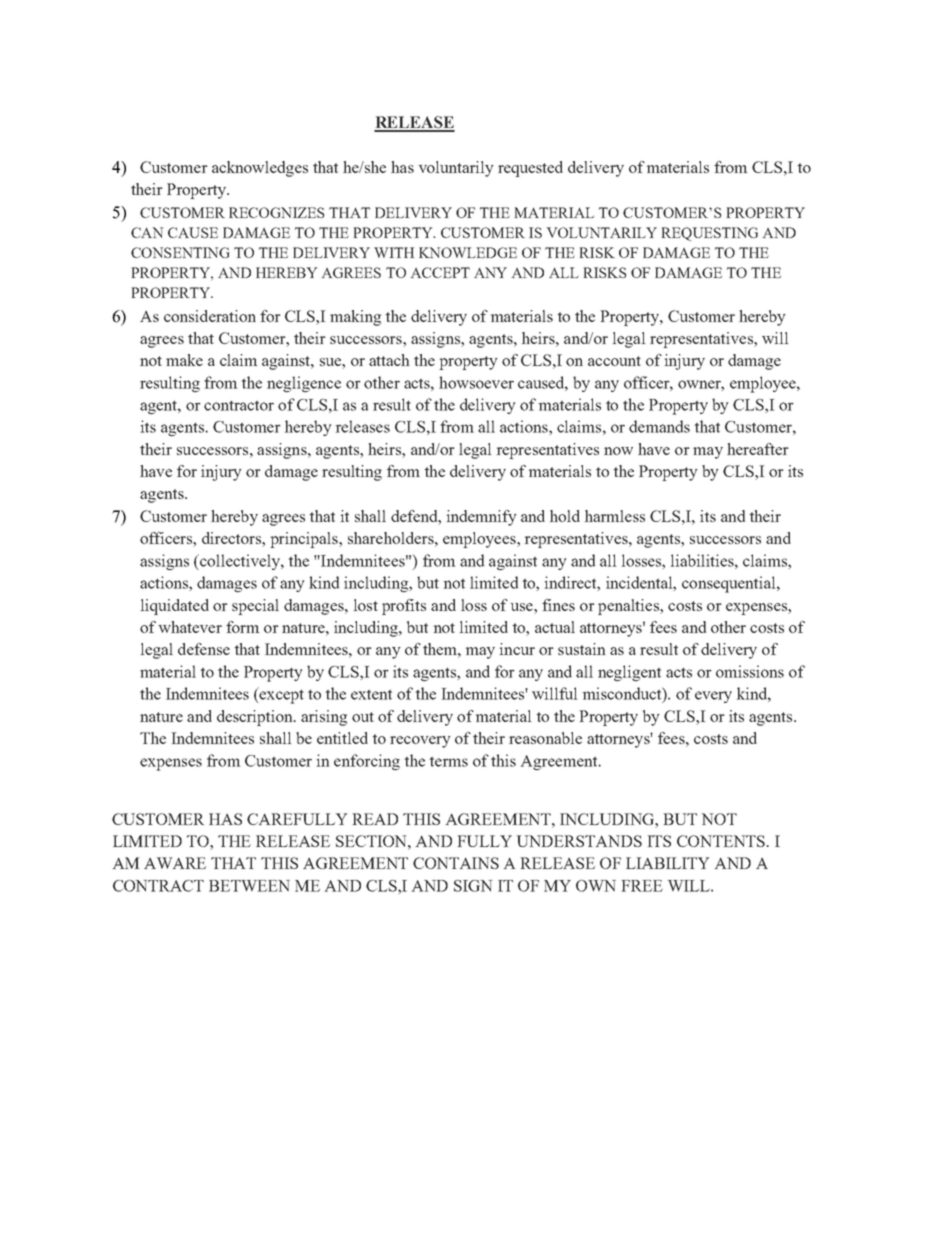 Image resolution: width=952 pixels, height=1233 pixels. I want to click on RECOGNIZES, so click(277, 212).
